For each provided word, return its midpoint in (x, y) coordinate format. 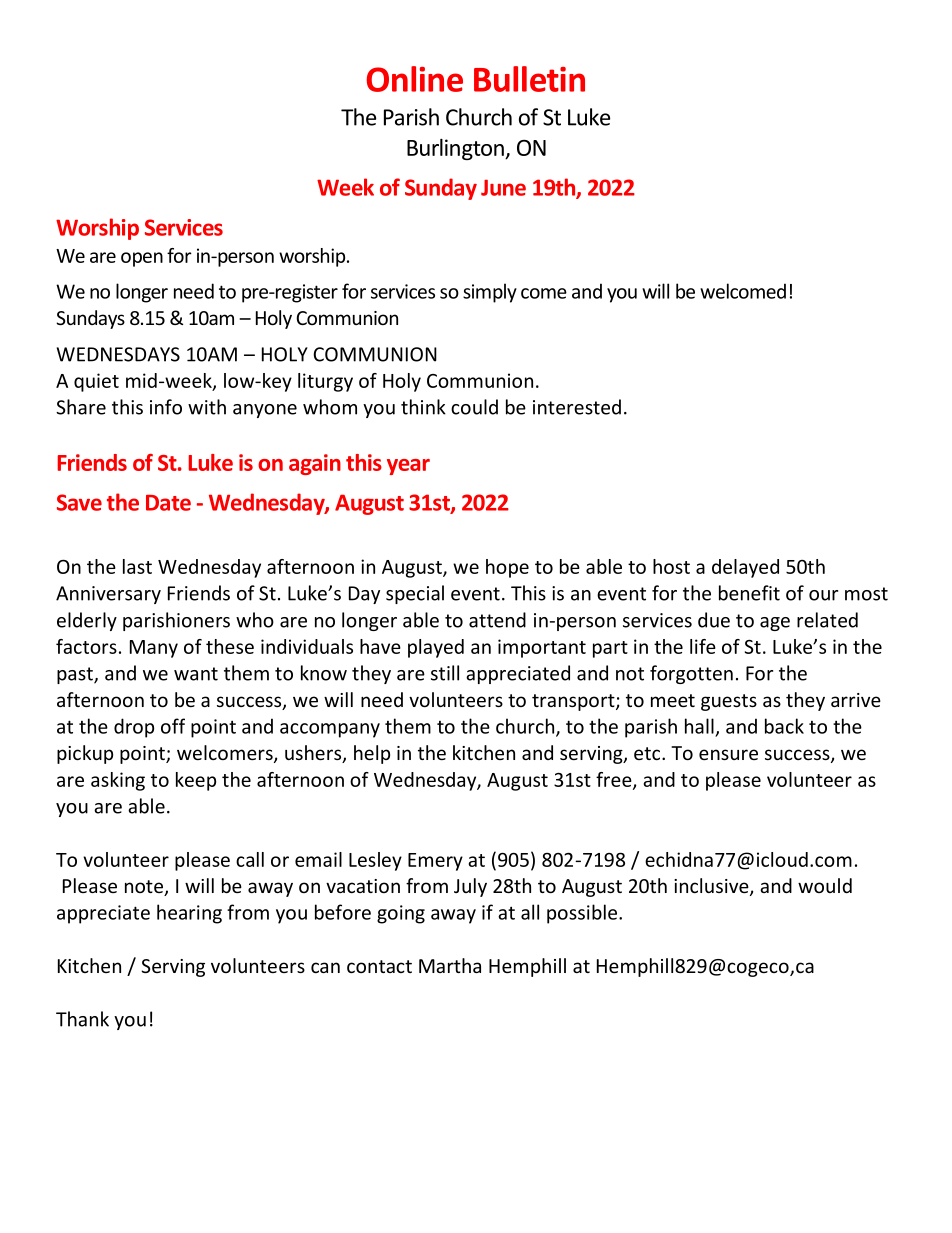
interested (577, 407)
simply (490, 293)
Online (415, 79)
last (137, 566)
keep (196, 781)
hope (507, 568)
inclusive (712, 887)
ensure (728, 754)
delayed (745, 568)
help (372, 754)
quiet (96, 382)
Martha (450, 965)
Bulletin (529, 79)
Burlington (456, 149)
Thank (82, 1019)
